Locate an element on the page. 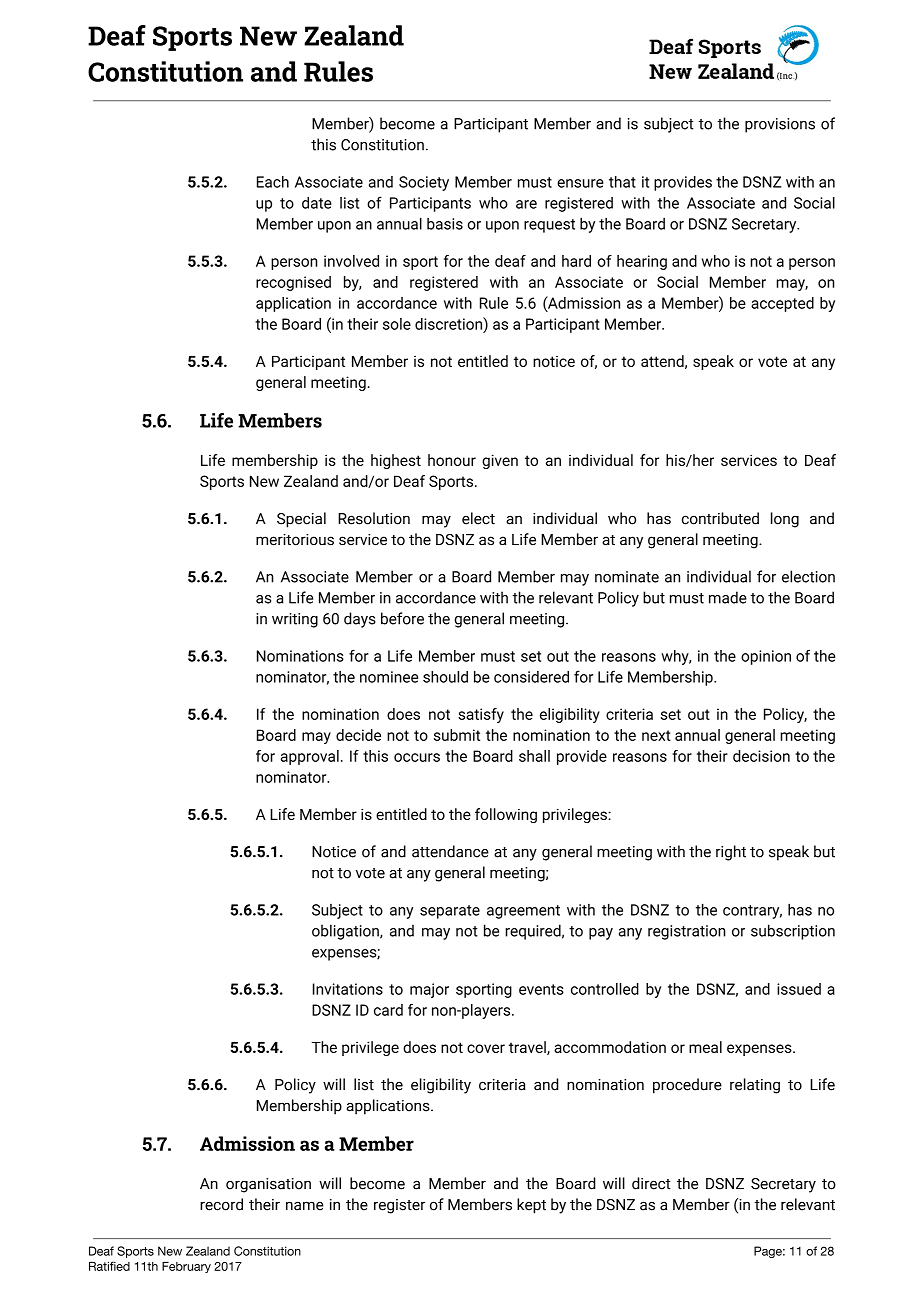 Image resolution: width=924 pixels, height=1308 pixels. writing is located at coordinates (295, 620).
